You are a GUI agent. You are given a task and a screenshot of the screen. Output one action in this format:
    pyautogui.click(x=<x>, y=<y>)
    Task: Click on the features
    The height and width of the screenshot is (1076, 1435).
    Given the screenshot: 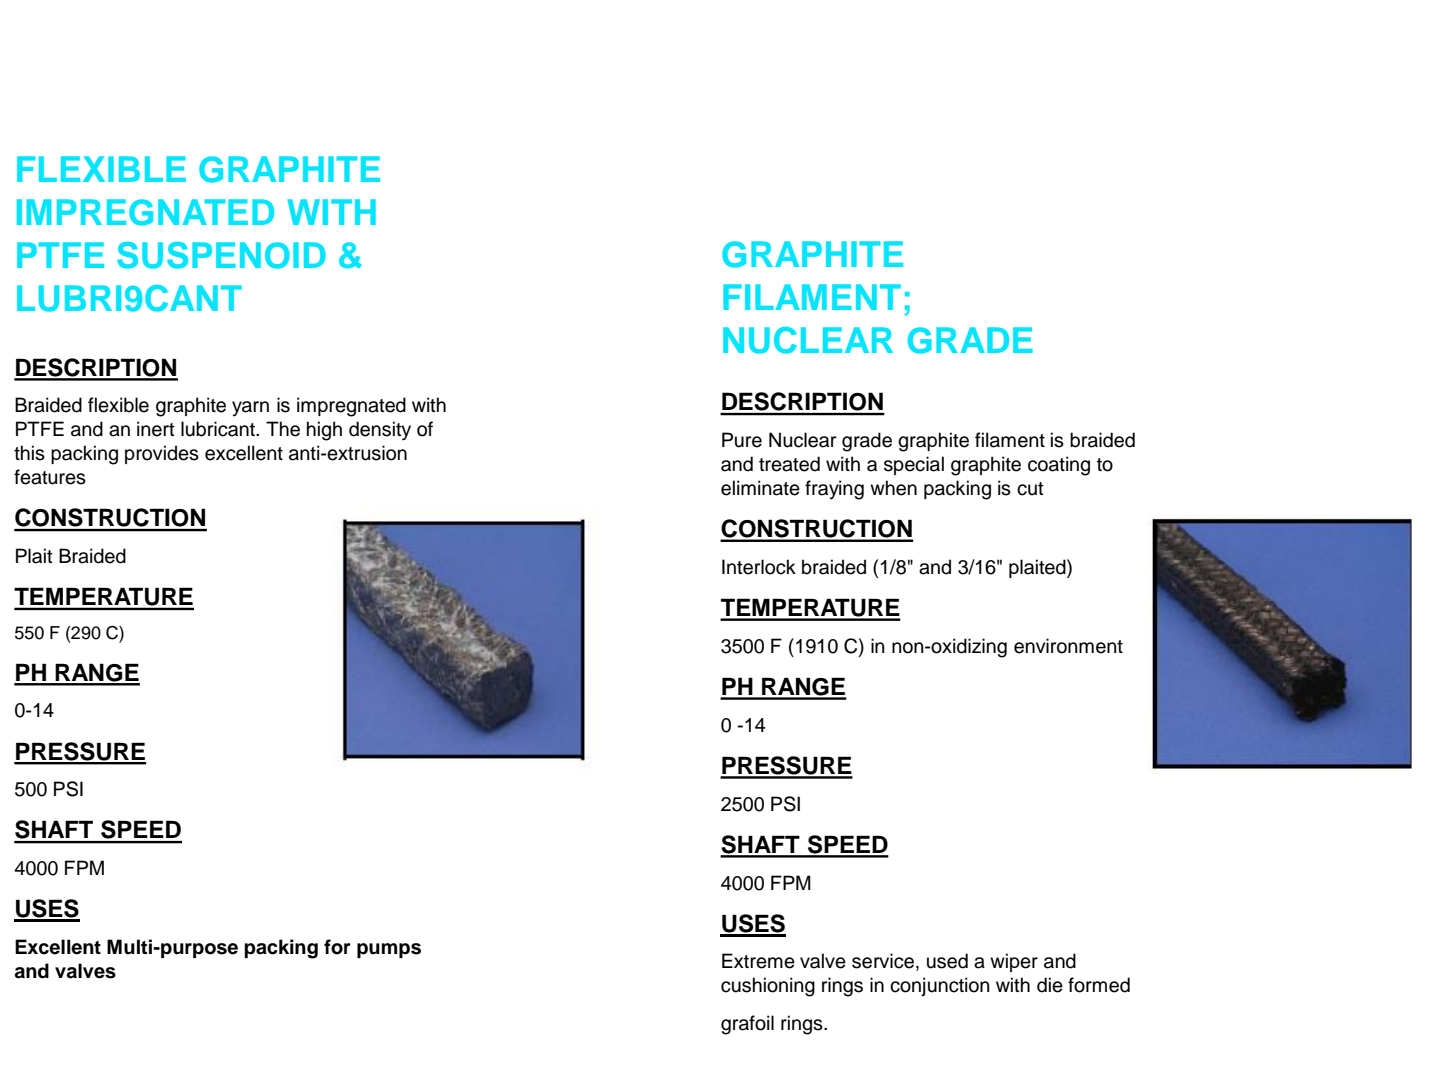 What is the action you would take?
    pyautogui.click(x=50, y=477)
